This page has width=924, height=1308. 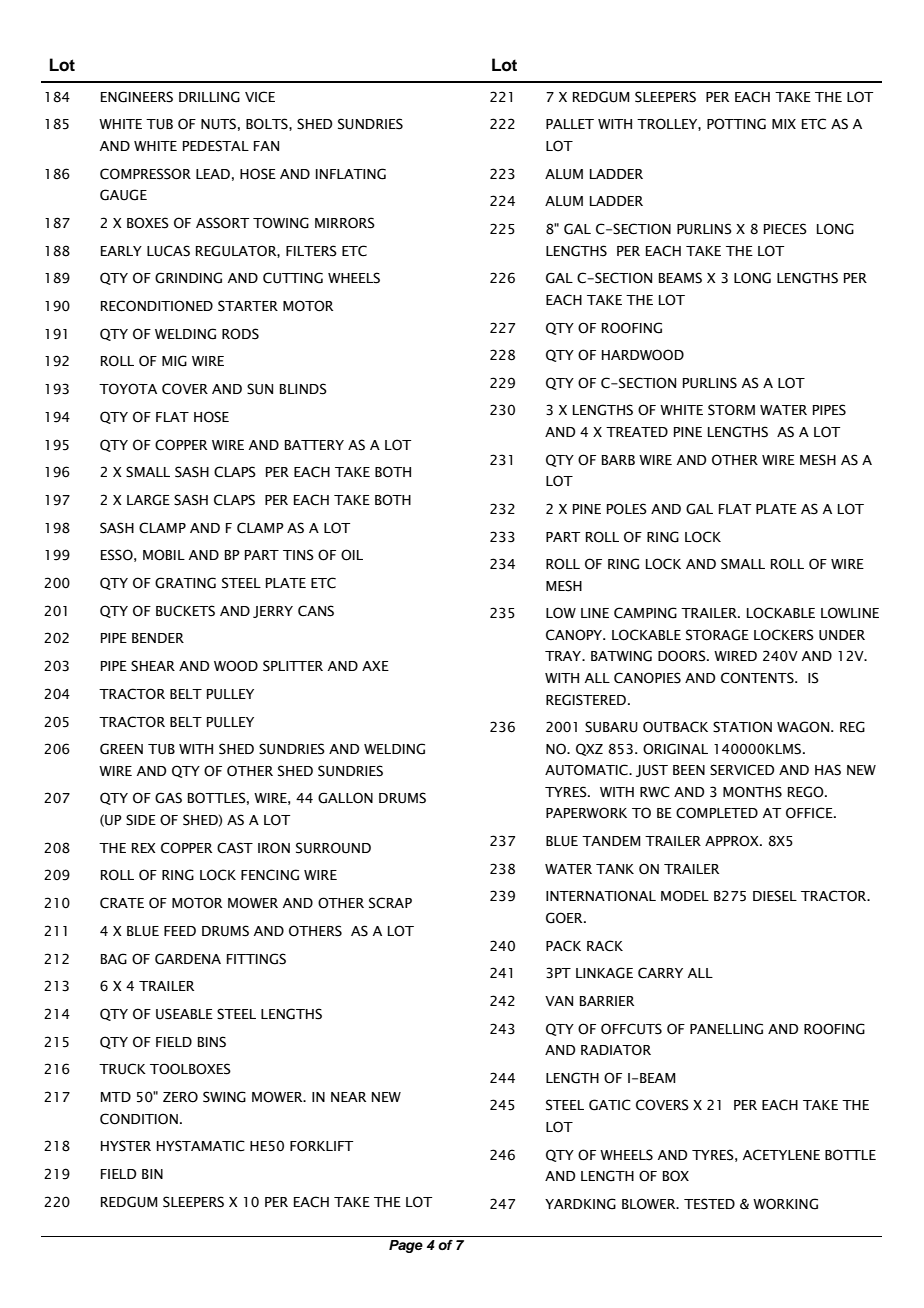 What do you see at coordinates (153, 666) in the page?
I see `SHEAR` at bounding box center [153, 666].
